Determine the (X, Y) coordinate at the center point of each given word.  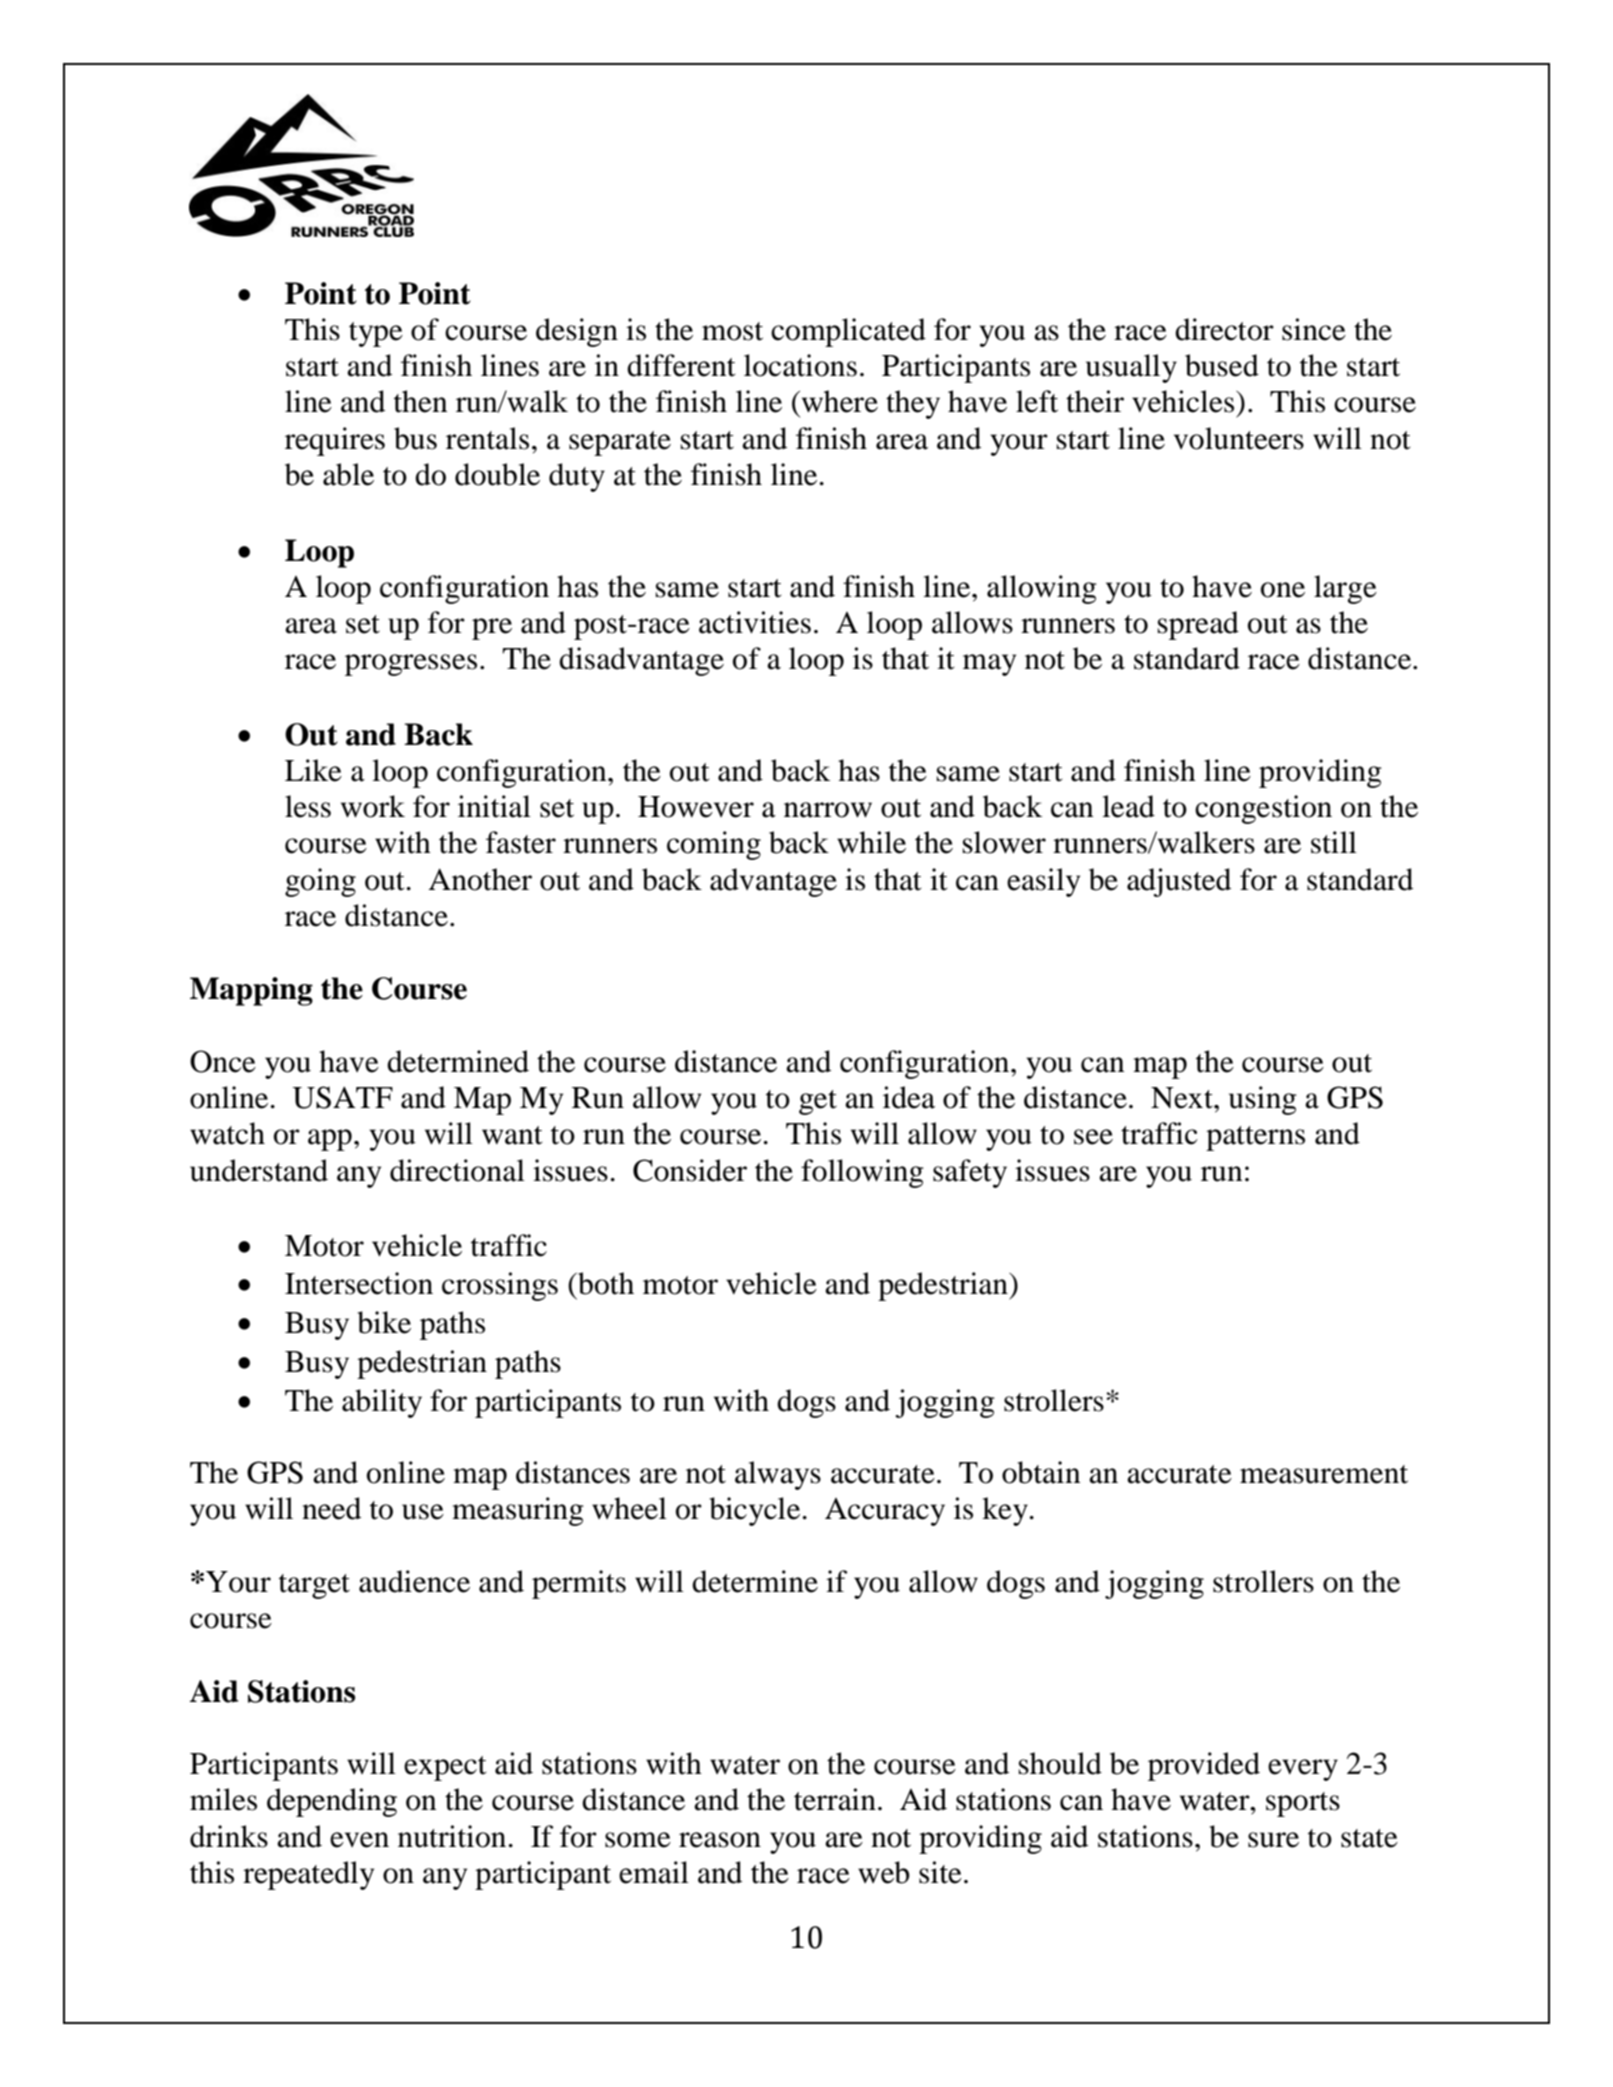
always (778, 1475)
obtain (1041, 1472)
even (359, 1840)
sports (1303, 1804)
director (1224, 329)
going (320, 882)
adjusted (1179, 882)
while (871, 842)
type (376, 334)
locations (800, 365)
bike (384, 1322)
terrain (835, 1799)
